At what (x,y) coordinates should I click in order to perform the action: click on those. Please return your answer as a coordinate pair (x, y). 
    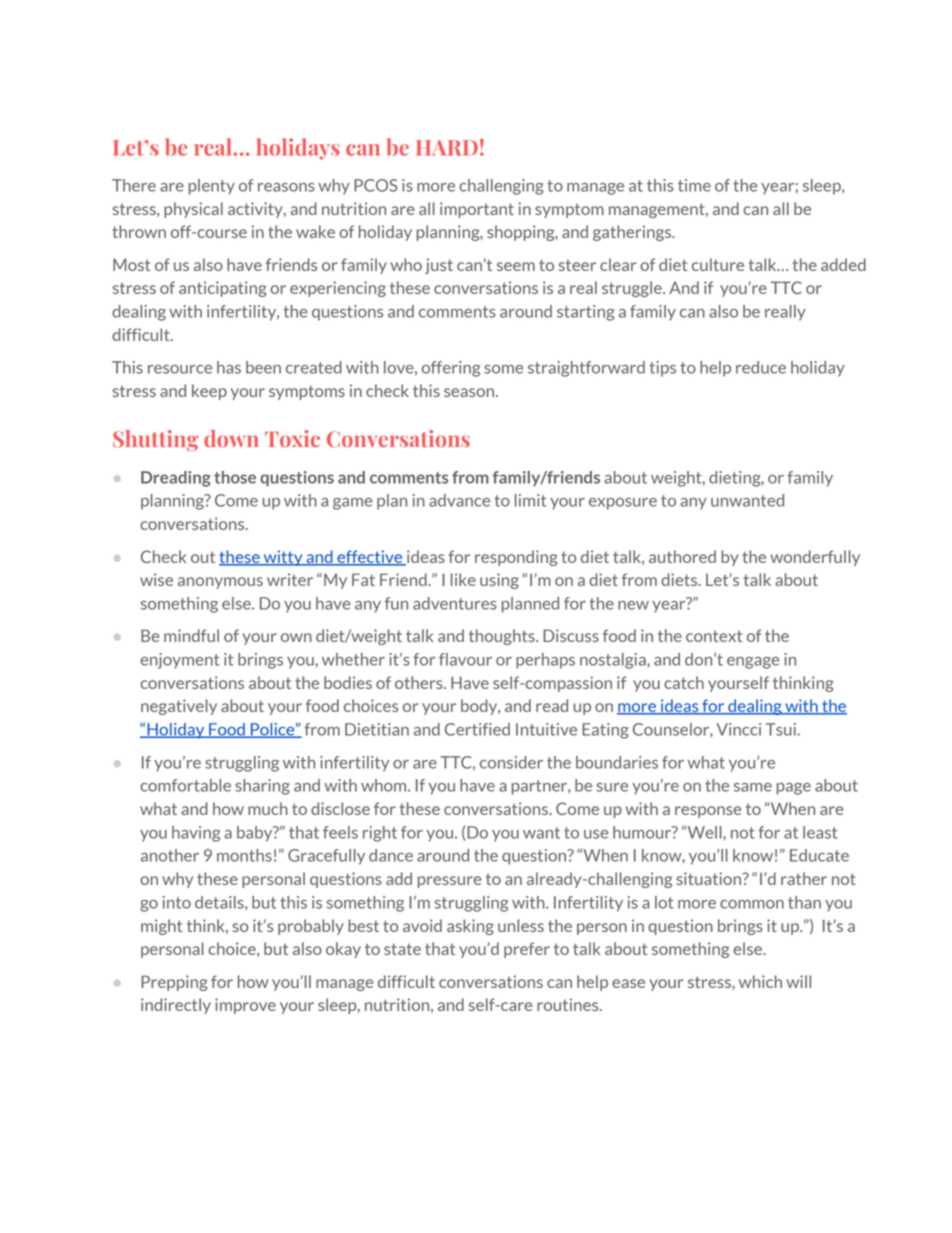
    Looking at the image, I should click on (235, 477).
